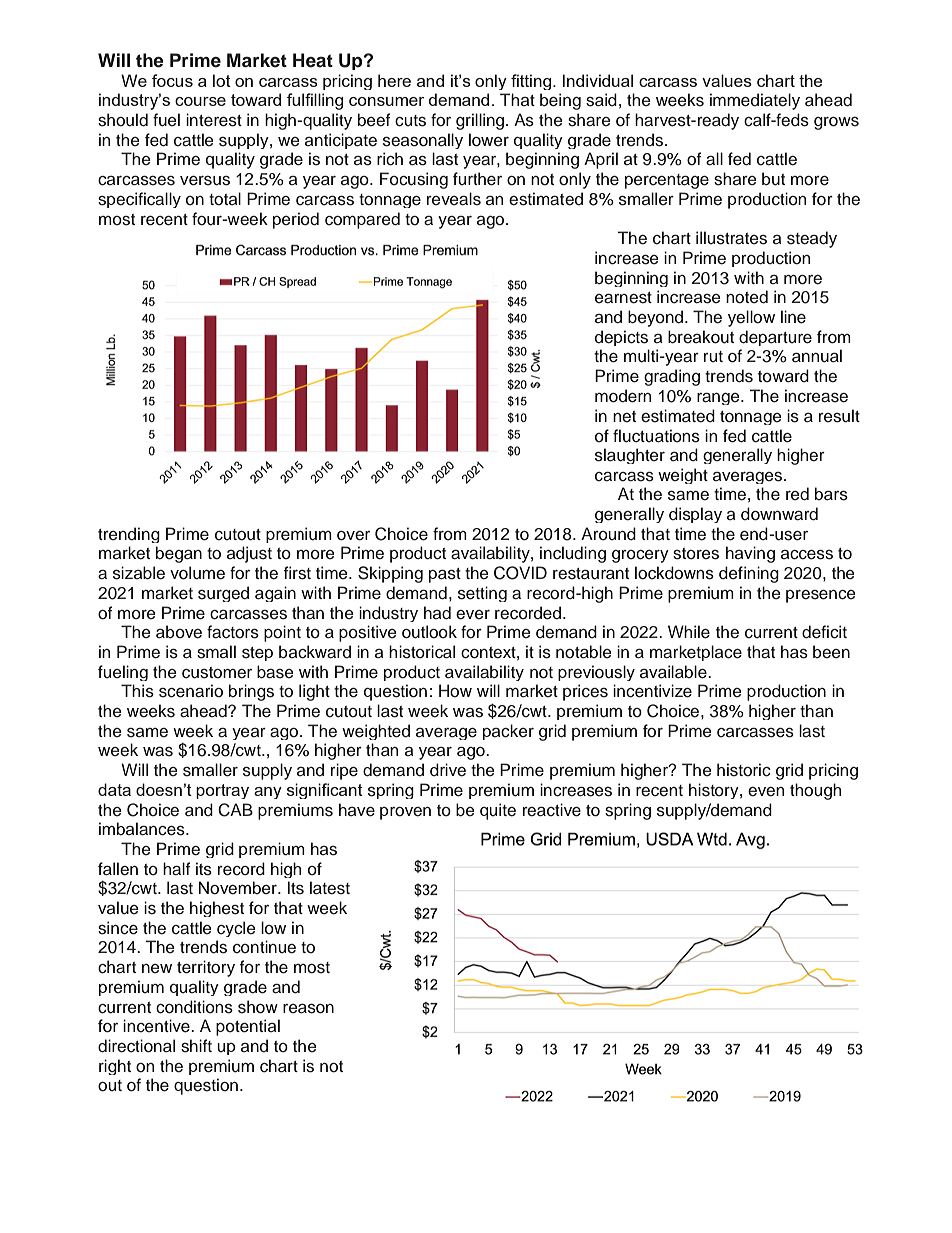  I want to click on having, so click(750, 554).
